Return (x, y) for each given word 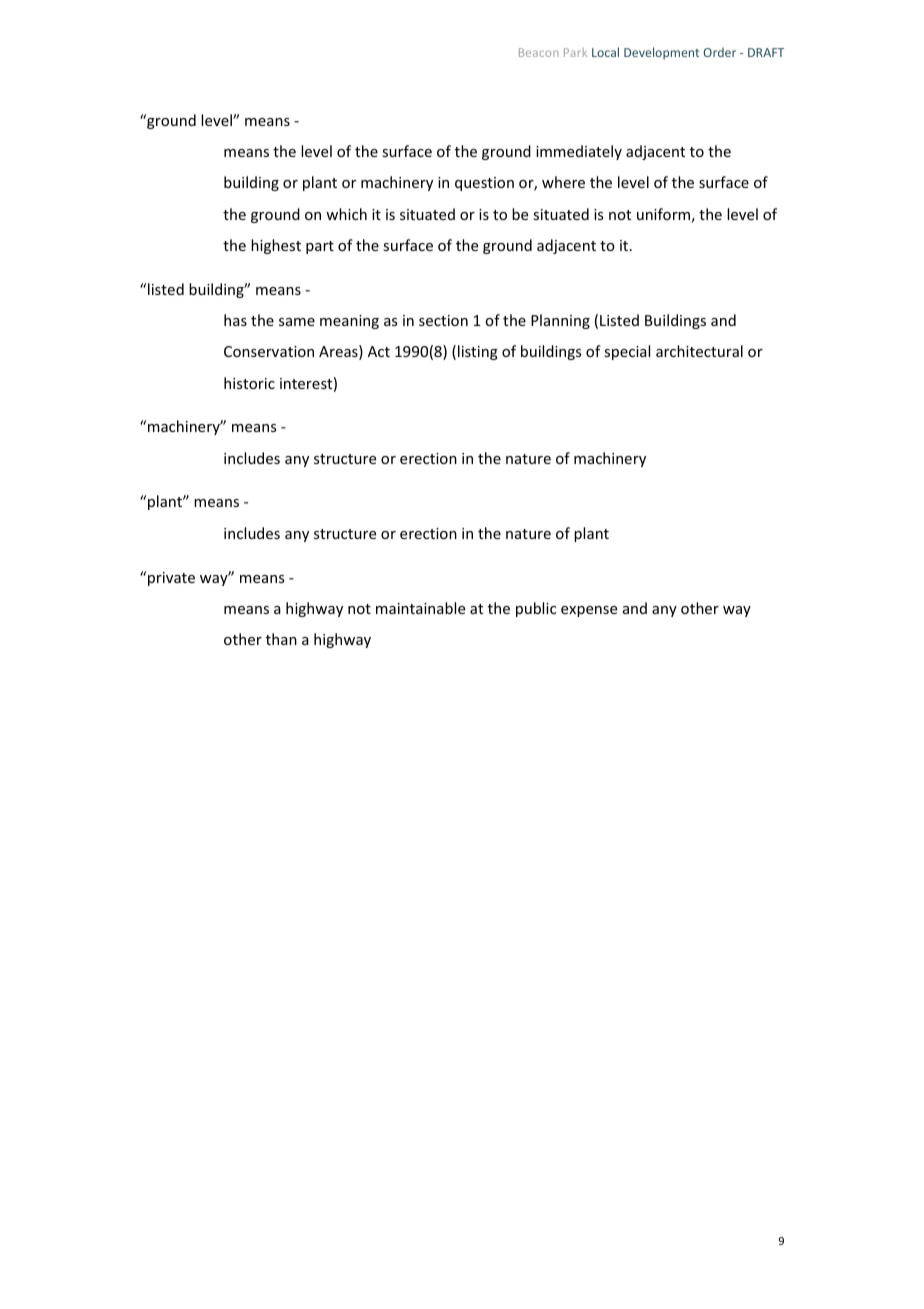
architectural (699, 351)
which (346, 214)
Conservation (269, 351)
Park (575, 52)
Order (719, 52)
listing (478, 352)
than (281, 639)
